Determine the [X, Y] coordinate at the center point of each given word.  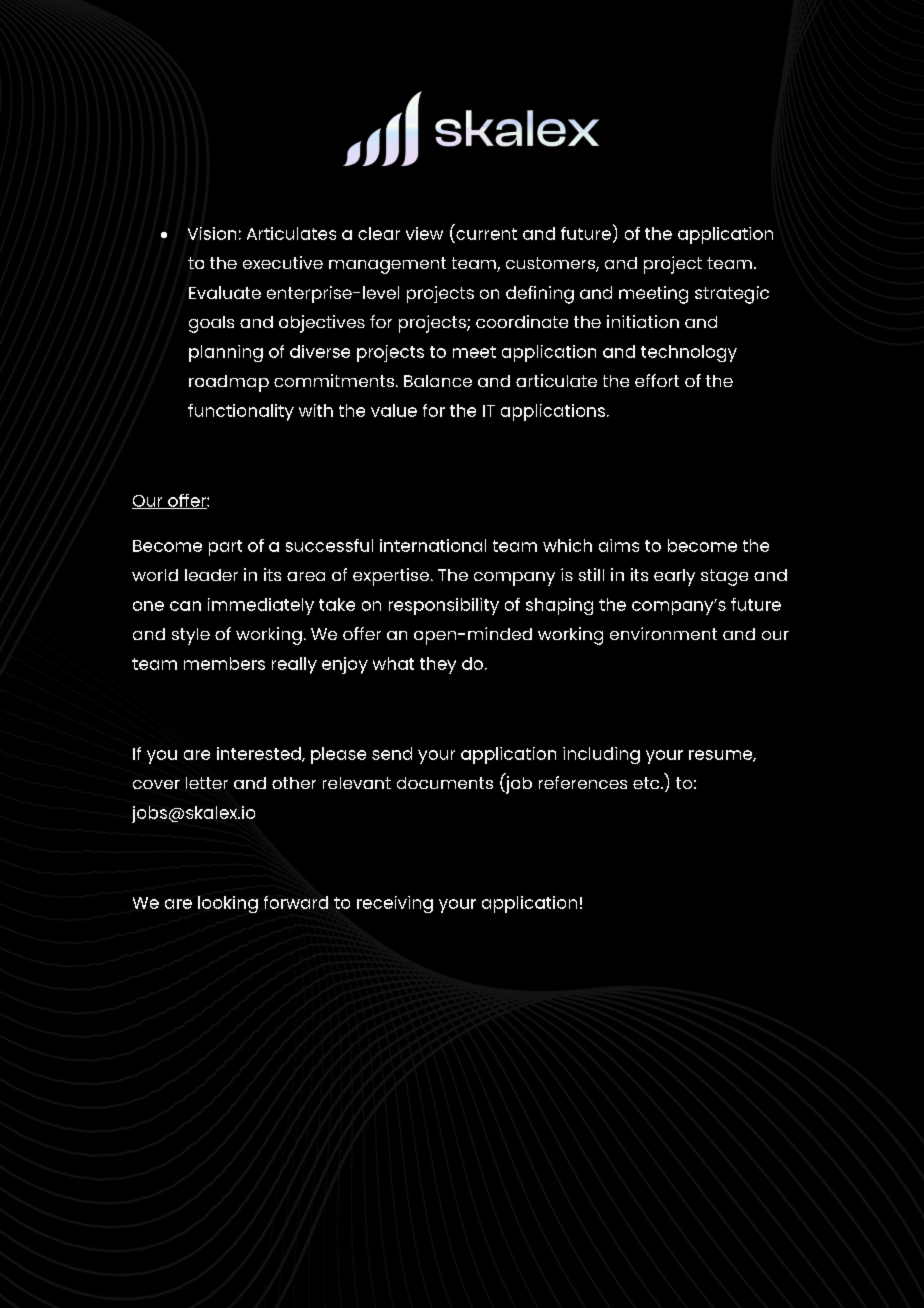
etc [647, 783]
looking [228, 904]
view [424, 233]
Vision [212, 233]
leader [211, 575]
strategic [732, 295]
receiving [395, 904]
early [674, 577]
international [433, 545]
